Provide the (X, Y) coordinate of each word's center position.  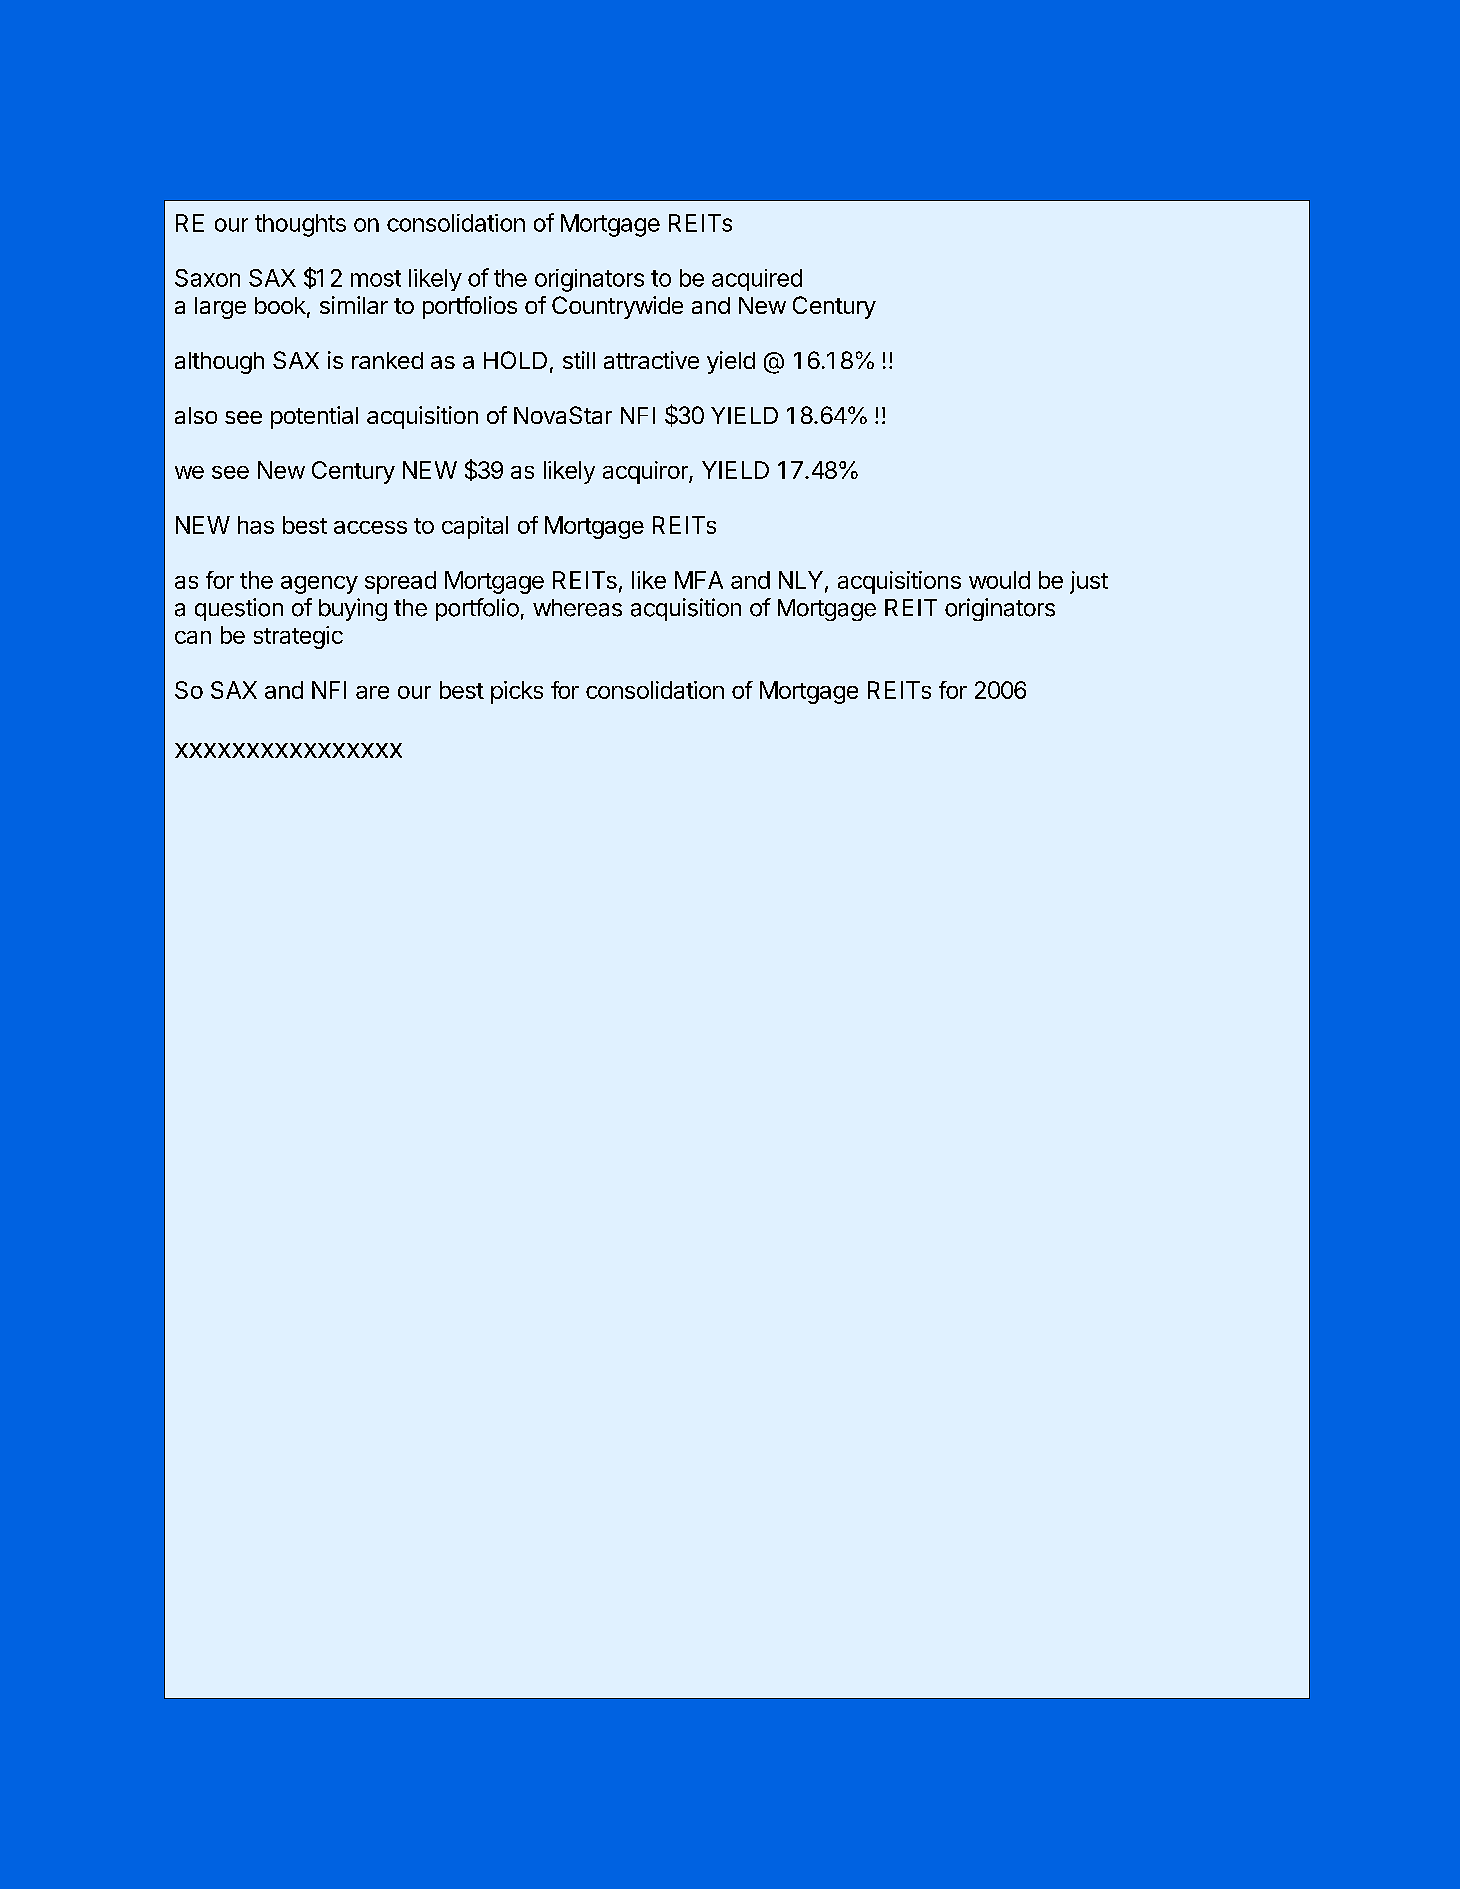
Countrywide (617, 307)
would (999, 580)
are (372, 692)
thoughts (300, 225)
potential (314, 417)
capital (475, 527)
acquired (757, 280)
